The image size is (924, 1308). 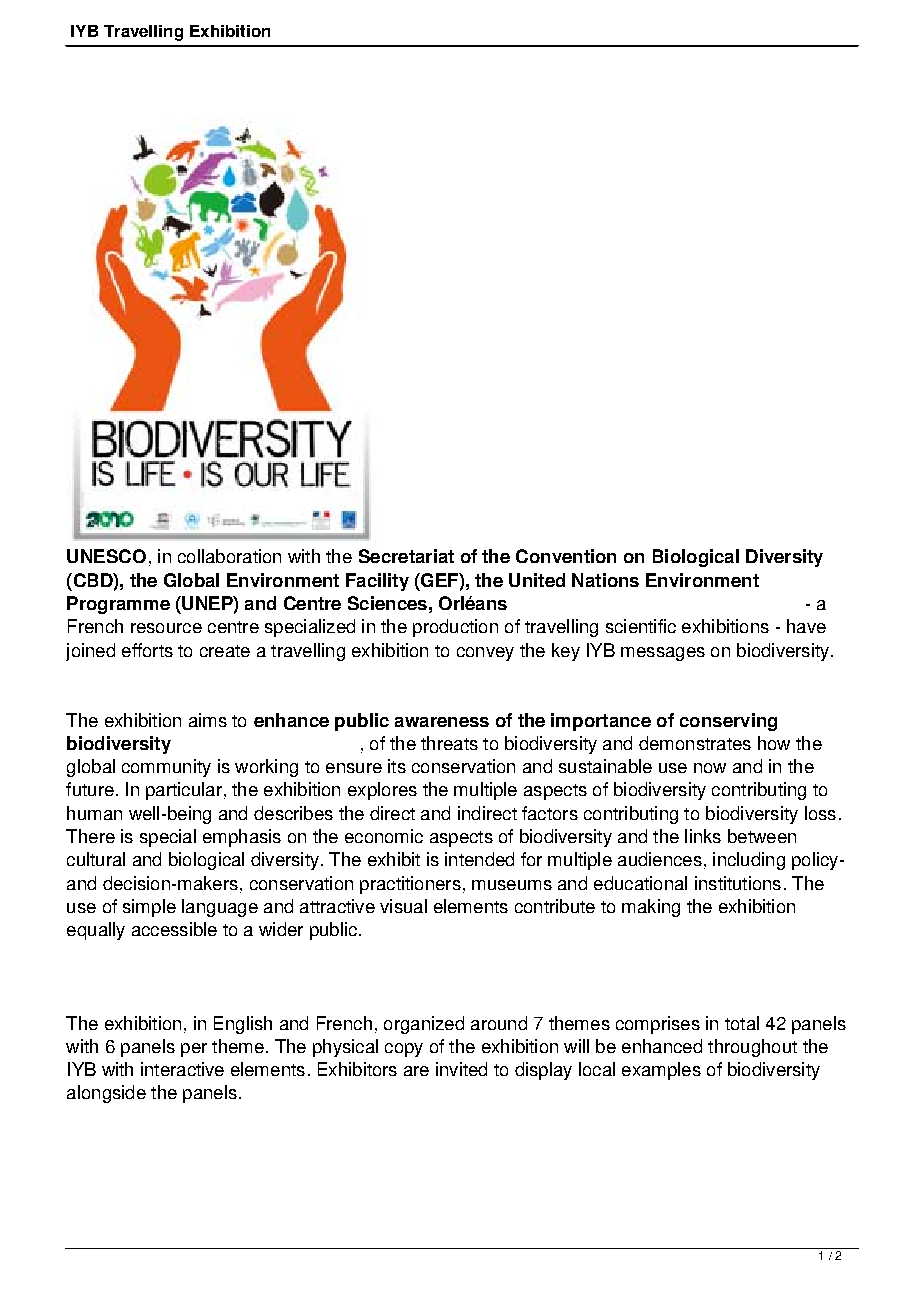 What do you see at coordinates (762, 836) in the screenshot?
I see `between` at bounding box center [762, 836].
